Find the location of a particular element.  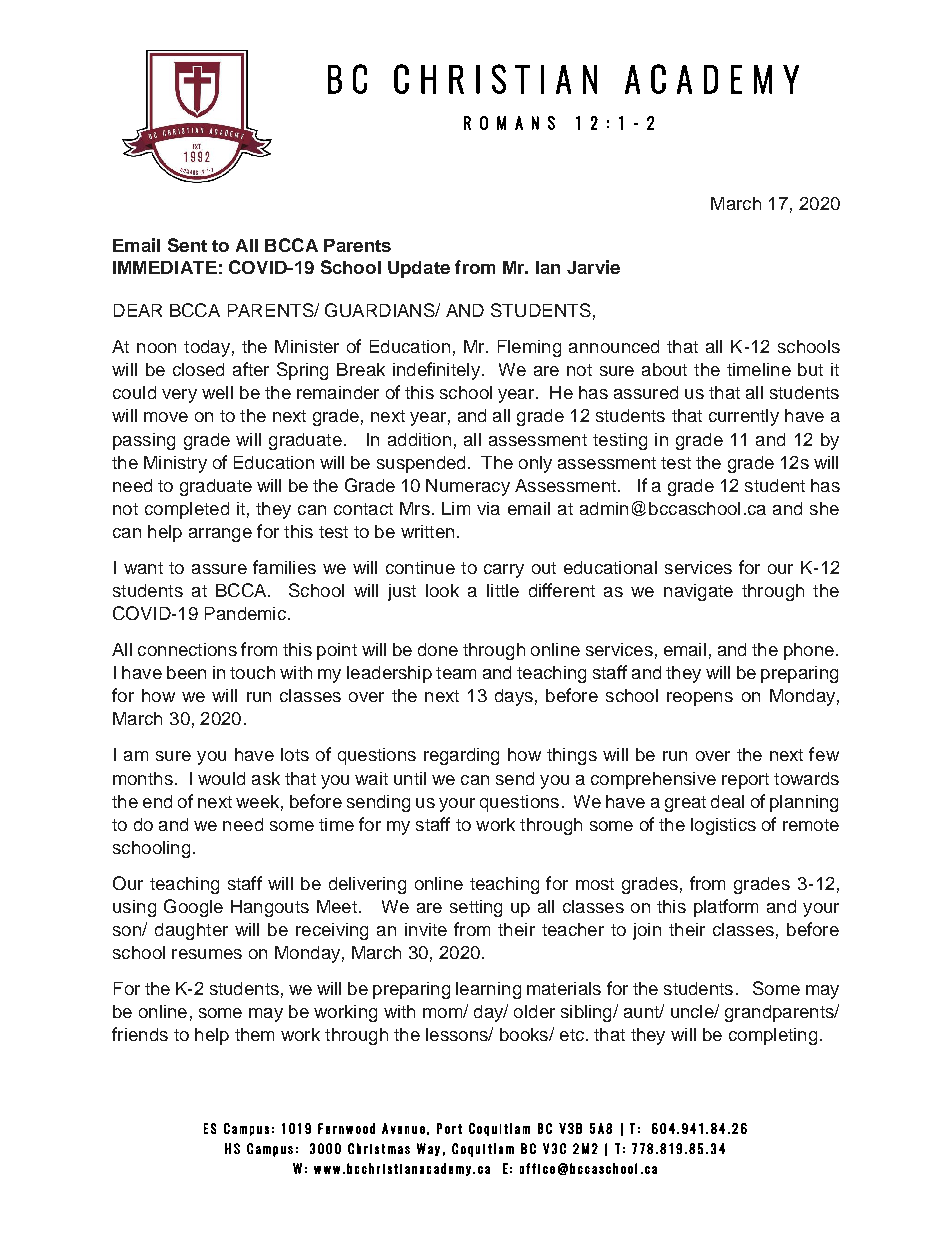

Update is located at coordinates (419, 269).
